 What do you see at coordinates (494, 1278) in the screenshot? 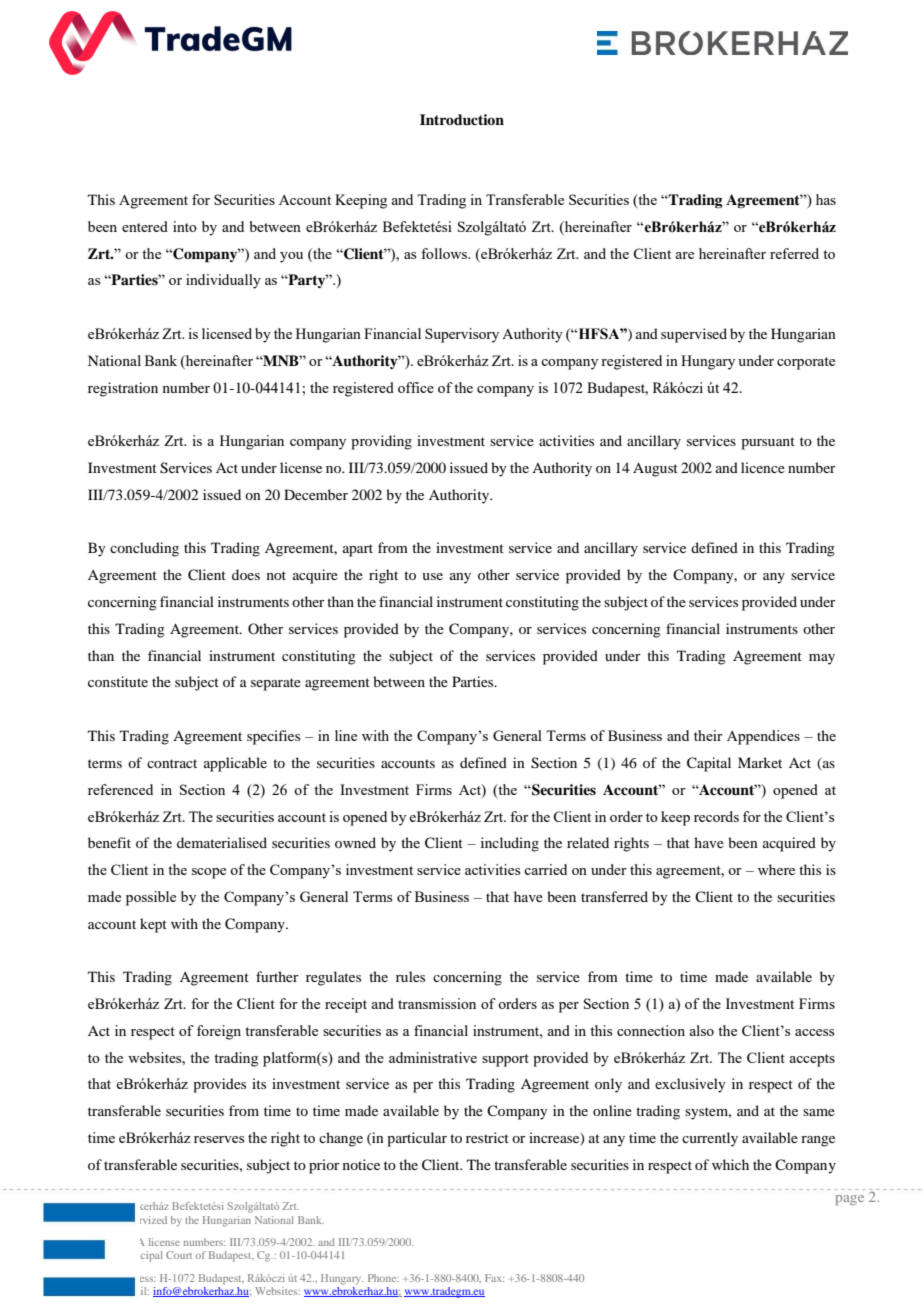
I see `Fax` at bounding box center [494, 1278].
